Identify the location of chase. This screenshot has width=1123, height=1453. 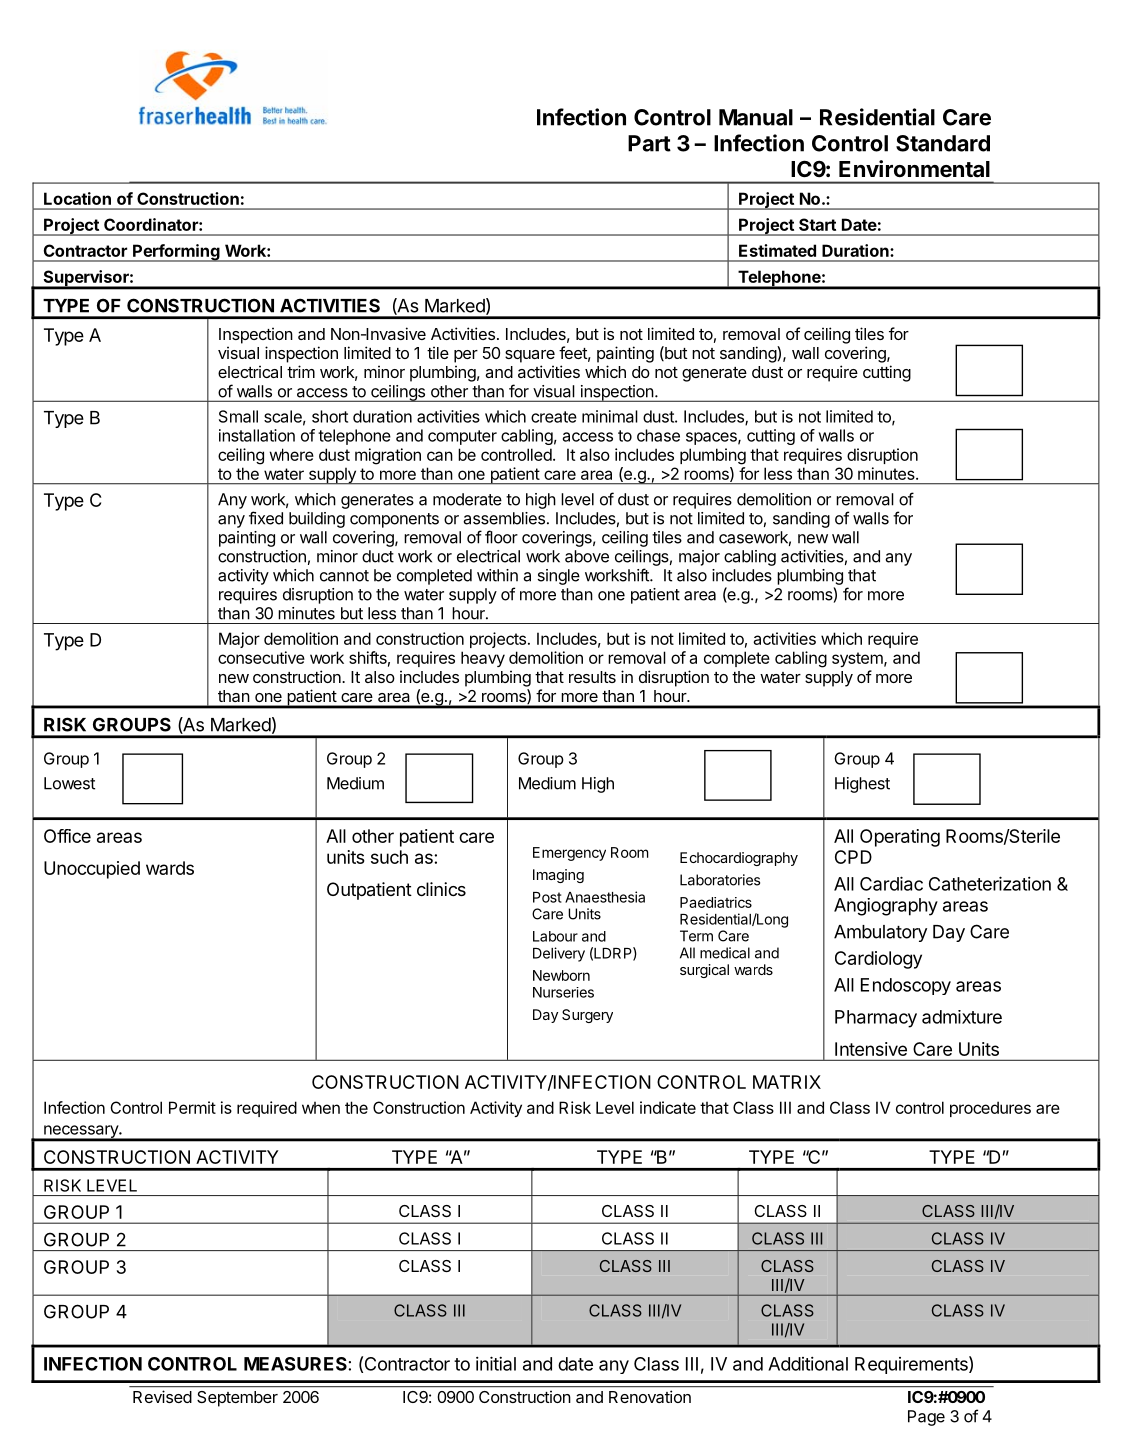
(658, 435).
